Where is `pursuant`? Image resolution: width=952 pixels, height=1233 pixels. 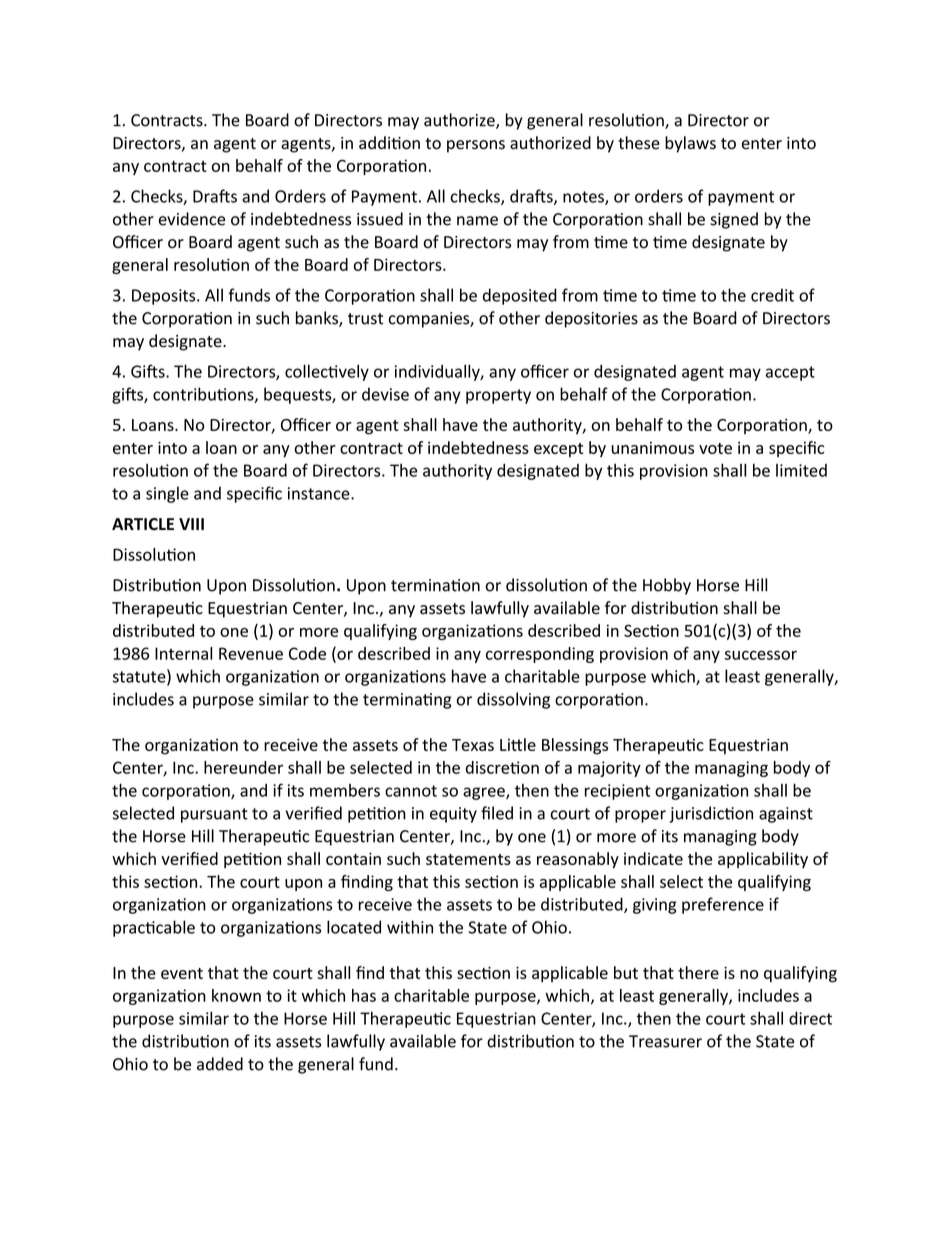 pursuant is located at coordinates (214, 815).
